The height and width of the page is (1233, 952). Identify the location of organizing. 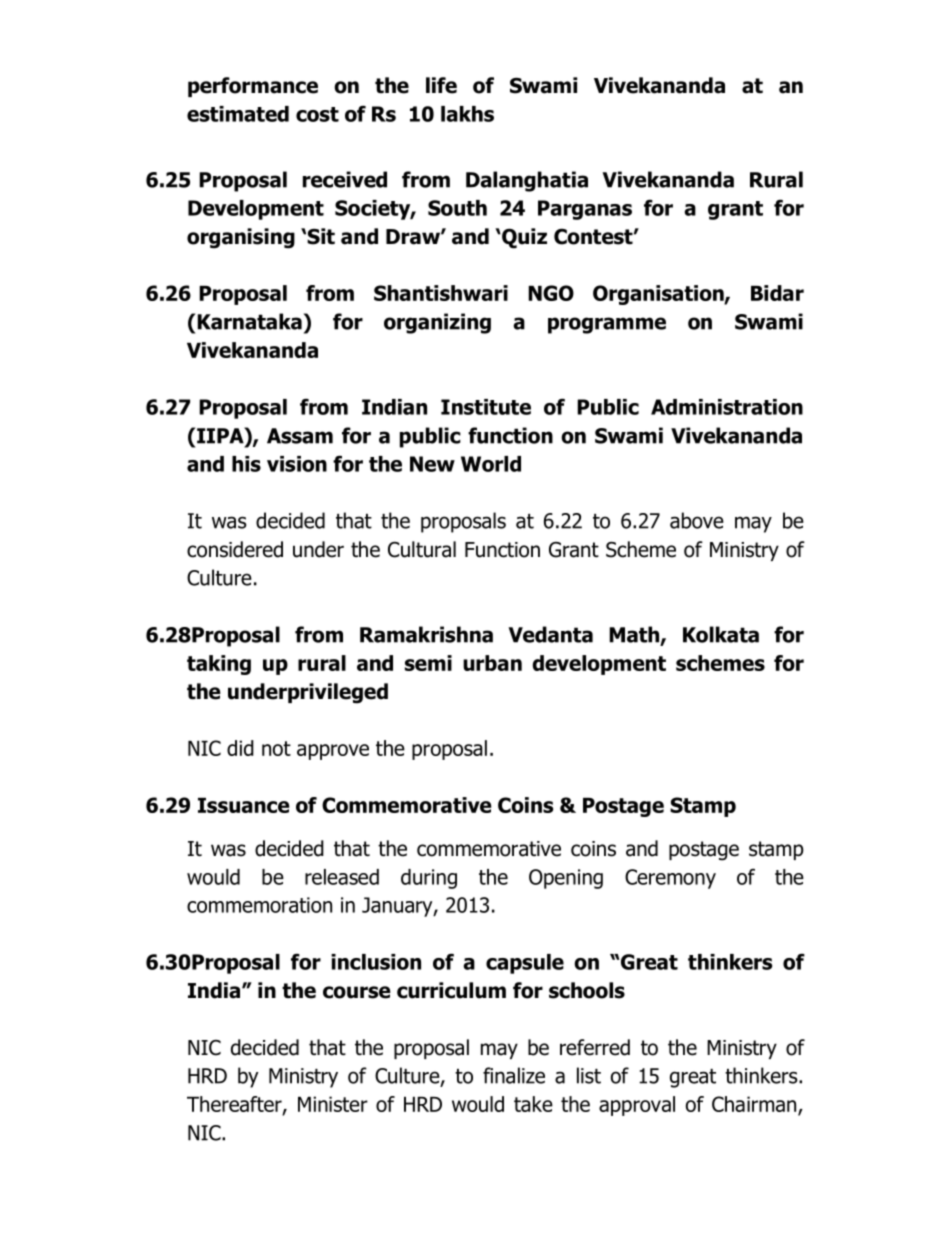
(437, 323).
